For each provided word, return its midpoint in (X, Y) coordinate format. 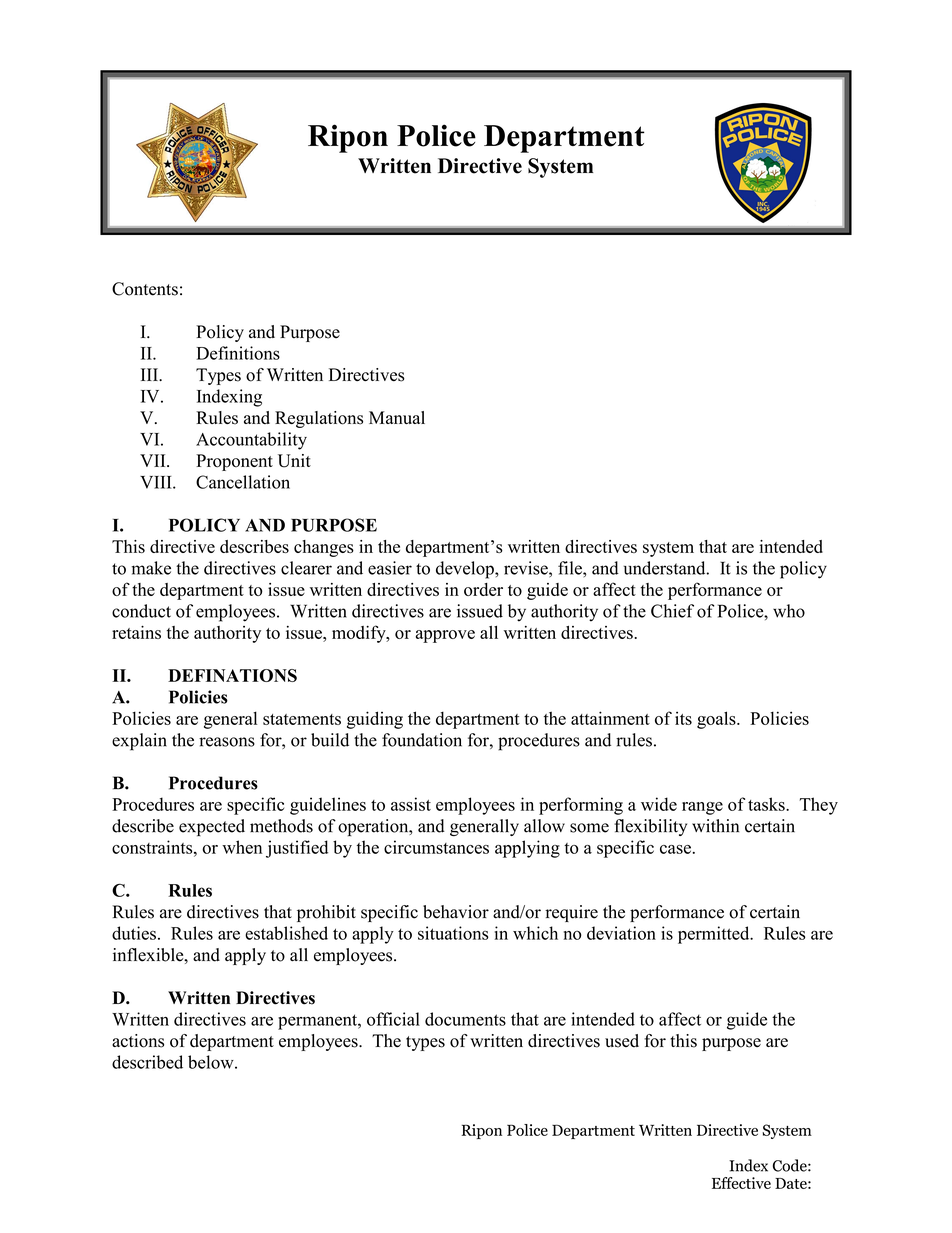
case (676, 849)
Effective (741, 1183)
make (151, 568)
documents (465, 1019)
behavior (456, 912)
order (483, 589)
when (242, 847)
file (571, 568)
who (789, 611)
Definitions (238, 353)
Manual (397, 417)
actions (138, 1041)
